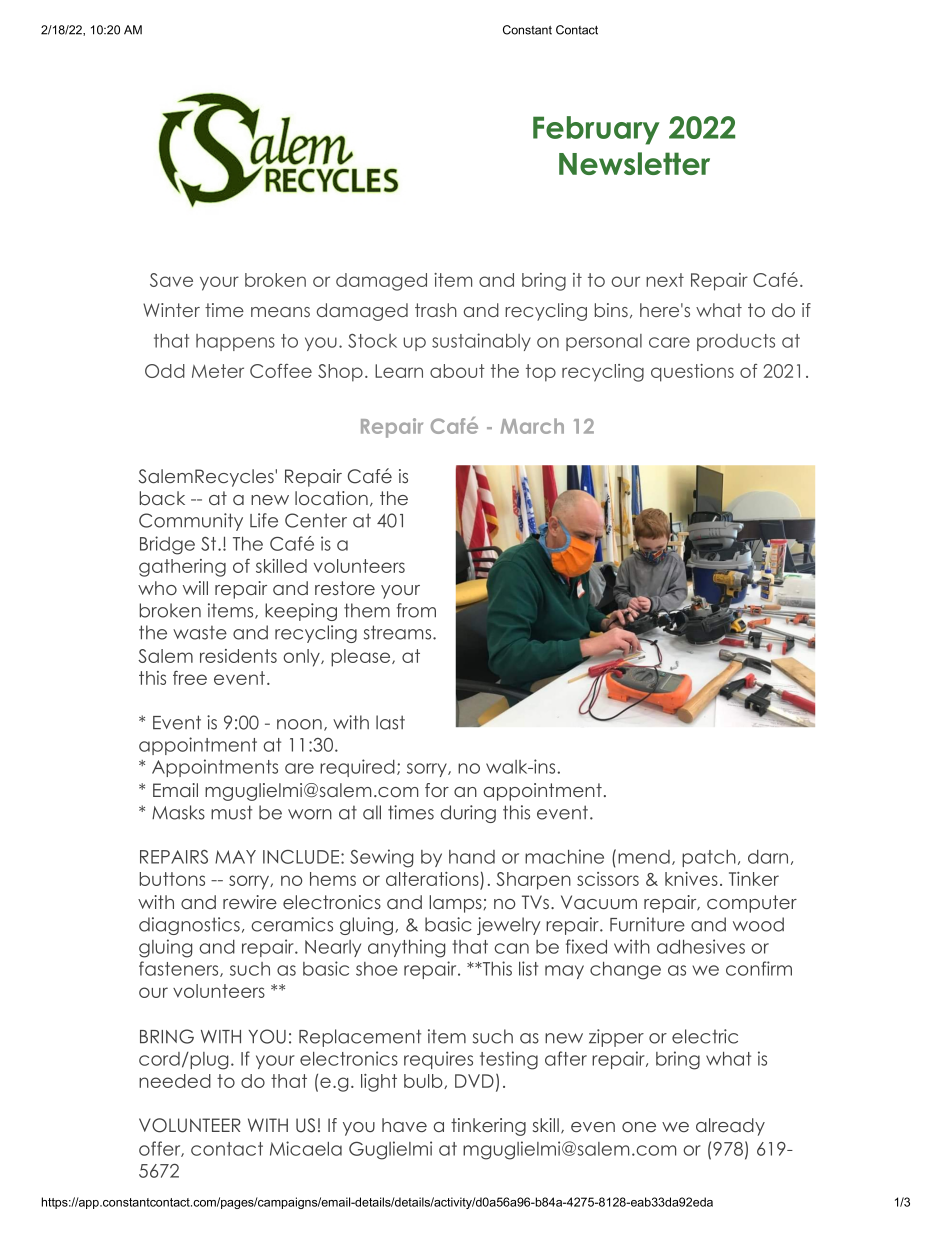  Describe the element at coordinates (692, 373) in the image. I see `questions` at that location.
